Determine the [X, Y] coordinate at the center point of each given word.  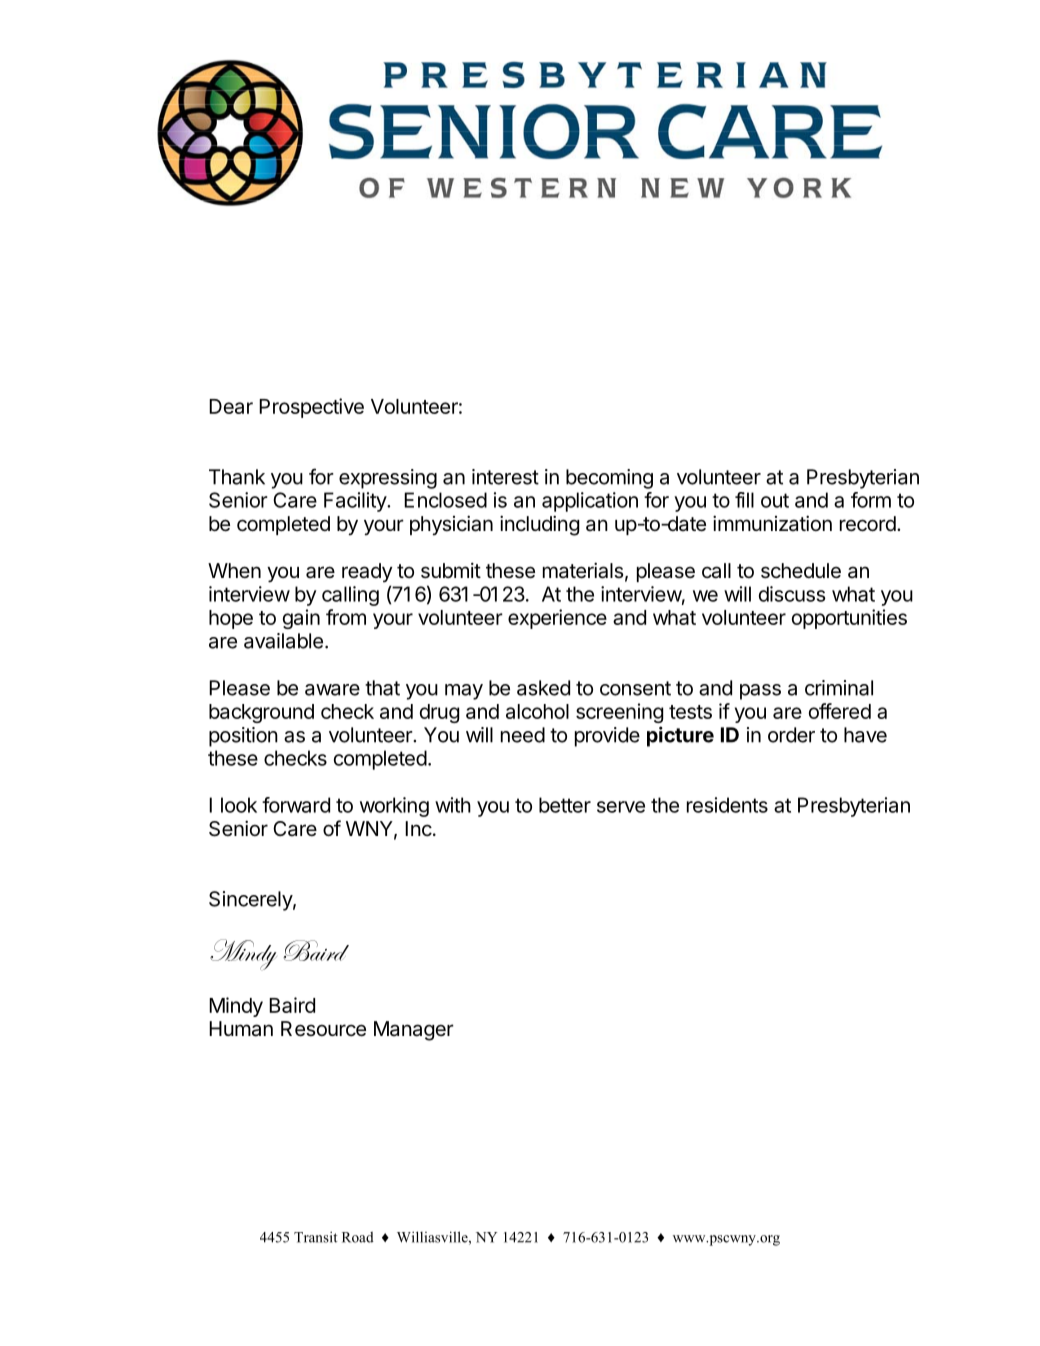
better [565, 805]
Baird [292, 1005]
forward [296, 805]
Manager [414, 1031]
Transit [315, 1237]
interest [505, 477]
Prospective [311, 408]
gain [301, 619]
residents [727, 805]
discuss [792, 594]
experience [557, 619]
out [775, 500]
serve [621, 807]
